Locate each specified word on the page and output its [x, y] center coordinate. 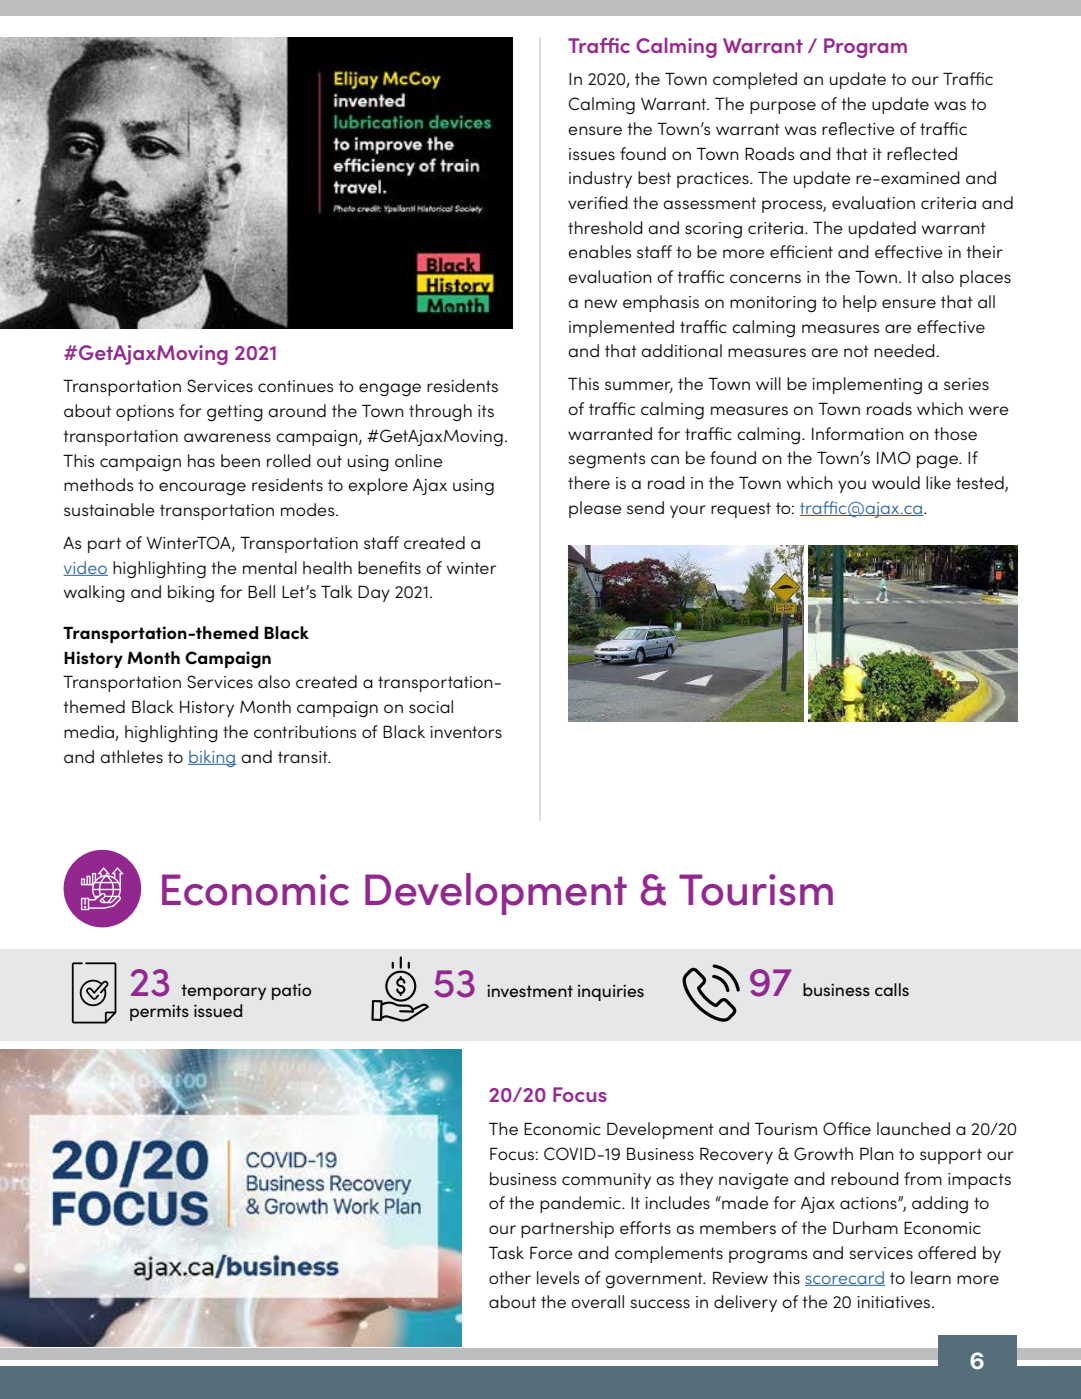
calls [892, 989]
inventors [466, 732]
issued [218, 1010]
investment [530, 991]
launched [913, 1128]
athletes [131, 757]
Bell [261, 591]
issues [592, 154]
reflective [858, 128]
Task [506, 1252]
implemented [621, 328]
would [896, 482]
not [856, 351]
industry [600, 179]
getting [235, 413]
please [595, 509]
